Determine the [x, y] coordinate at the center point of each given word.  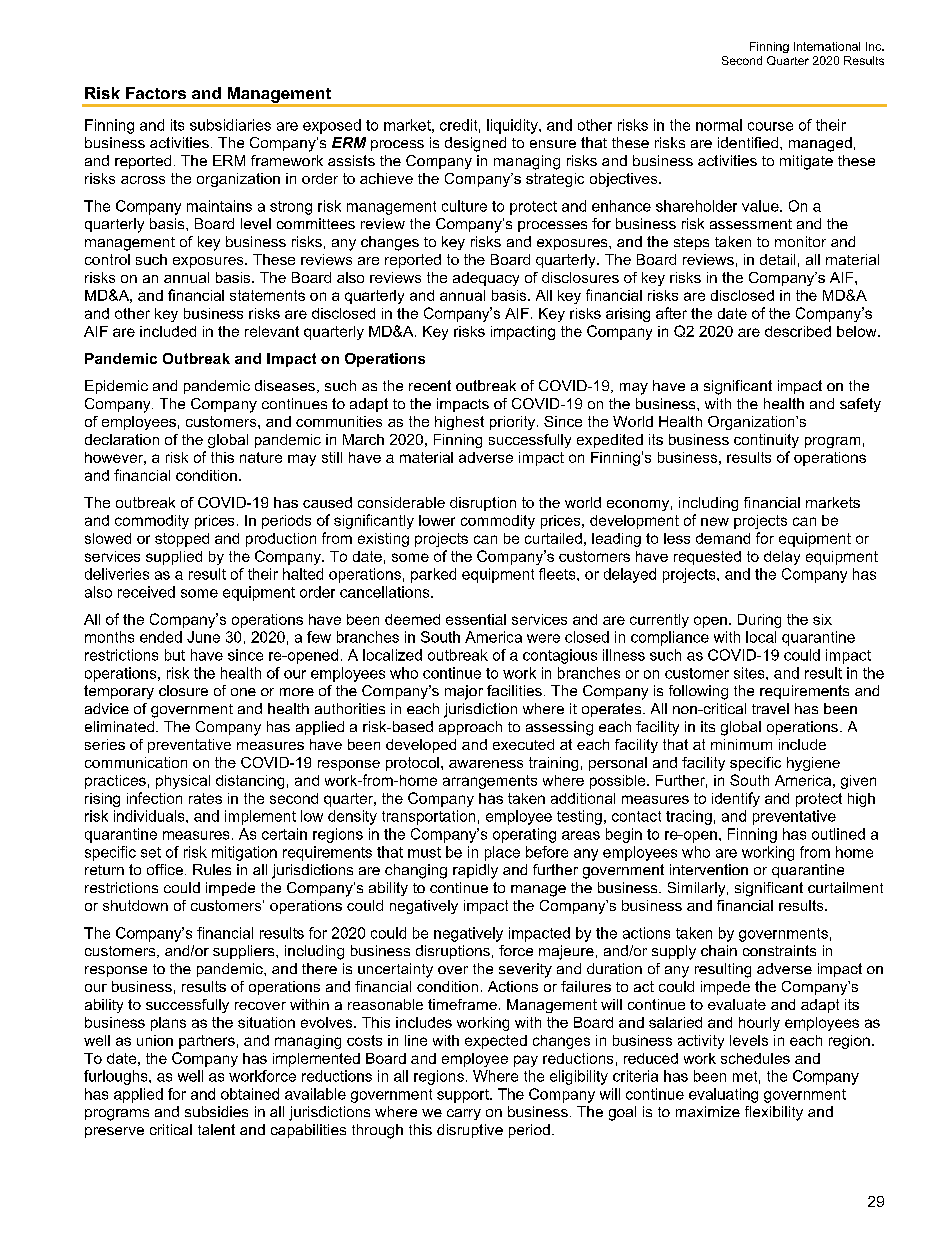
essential [476, 619]
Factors [156, 93]
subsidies [216, 1111]
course [770, 126]
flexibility [774, 1113]
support [464, 1096]
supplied [174, 558]
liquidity [513, 126]
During [759, 621]
